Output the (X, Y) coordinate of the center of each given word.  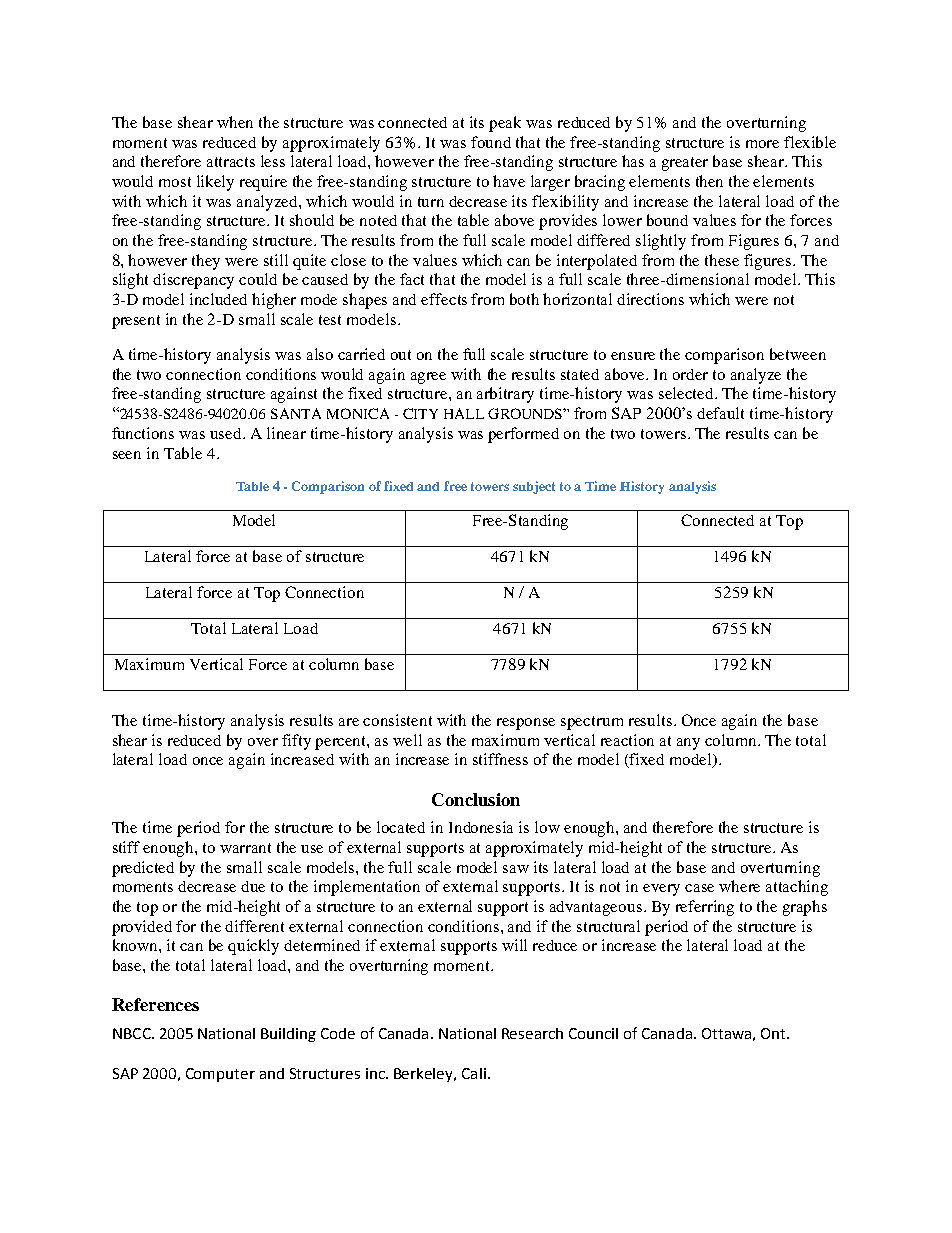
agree (428, 378)
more (762, 144)
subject (534, 487)
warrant (245, 848)
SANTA (296, 413)
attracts (231, 162)
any (688, 744)
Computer (220, 1075)
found (491, 142)
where (739, 886)
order (690, 374)
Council (593, 1033)
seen (127, 455)
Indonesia (481, 827)
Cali (474, 1073)
